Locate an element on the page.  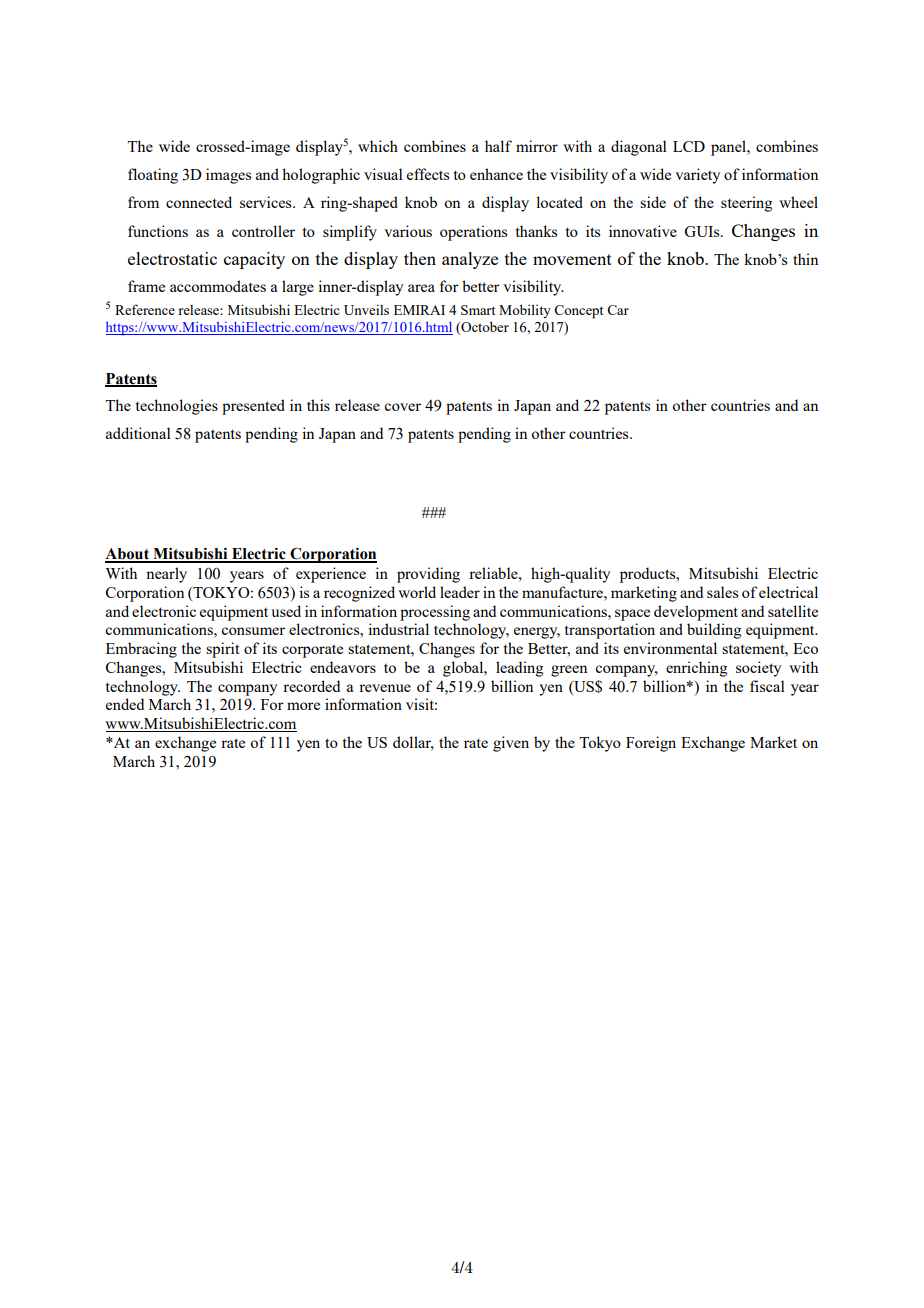
ended is located at coordinates (125, 704).
